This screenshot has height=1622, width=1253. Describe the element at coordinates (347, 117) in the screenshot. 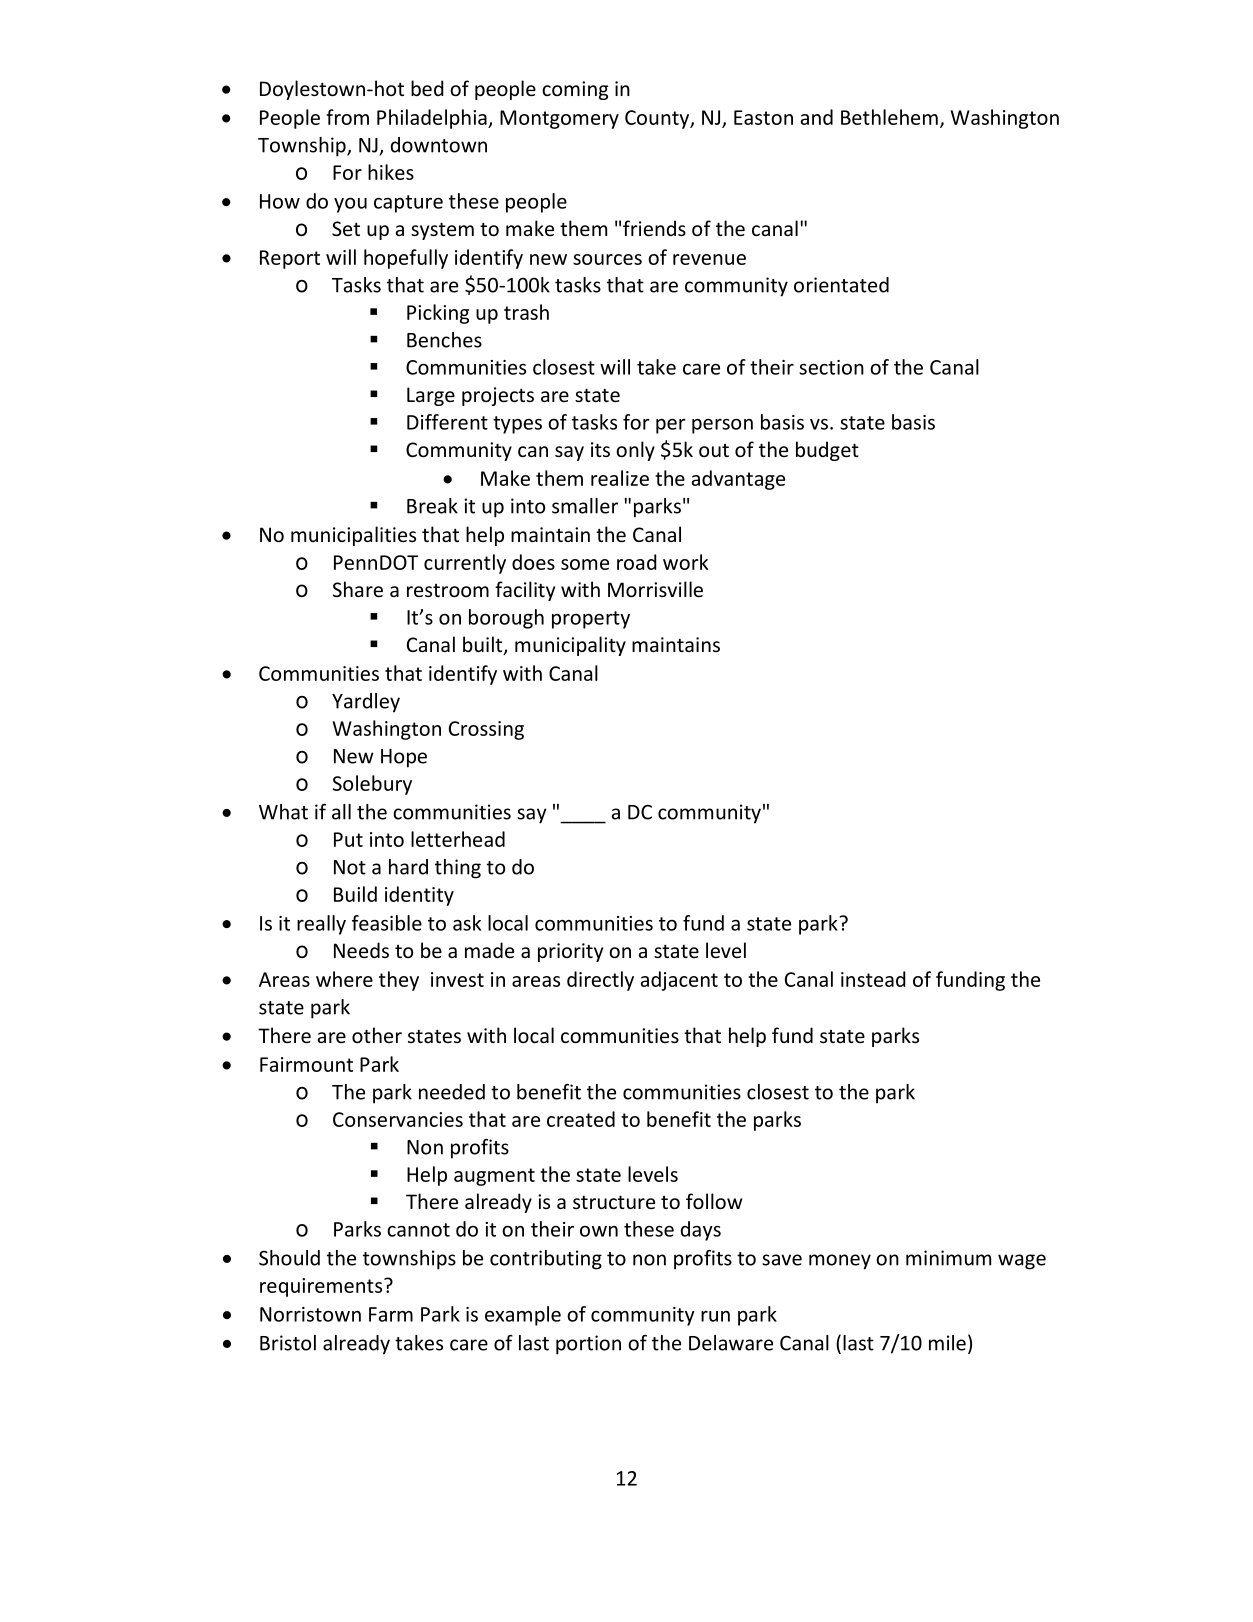

I see `from` at that location.
